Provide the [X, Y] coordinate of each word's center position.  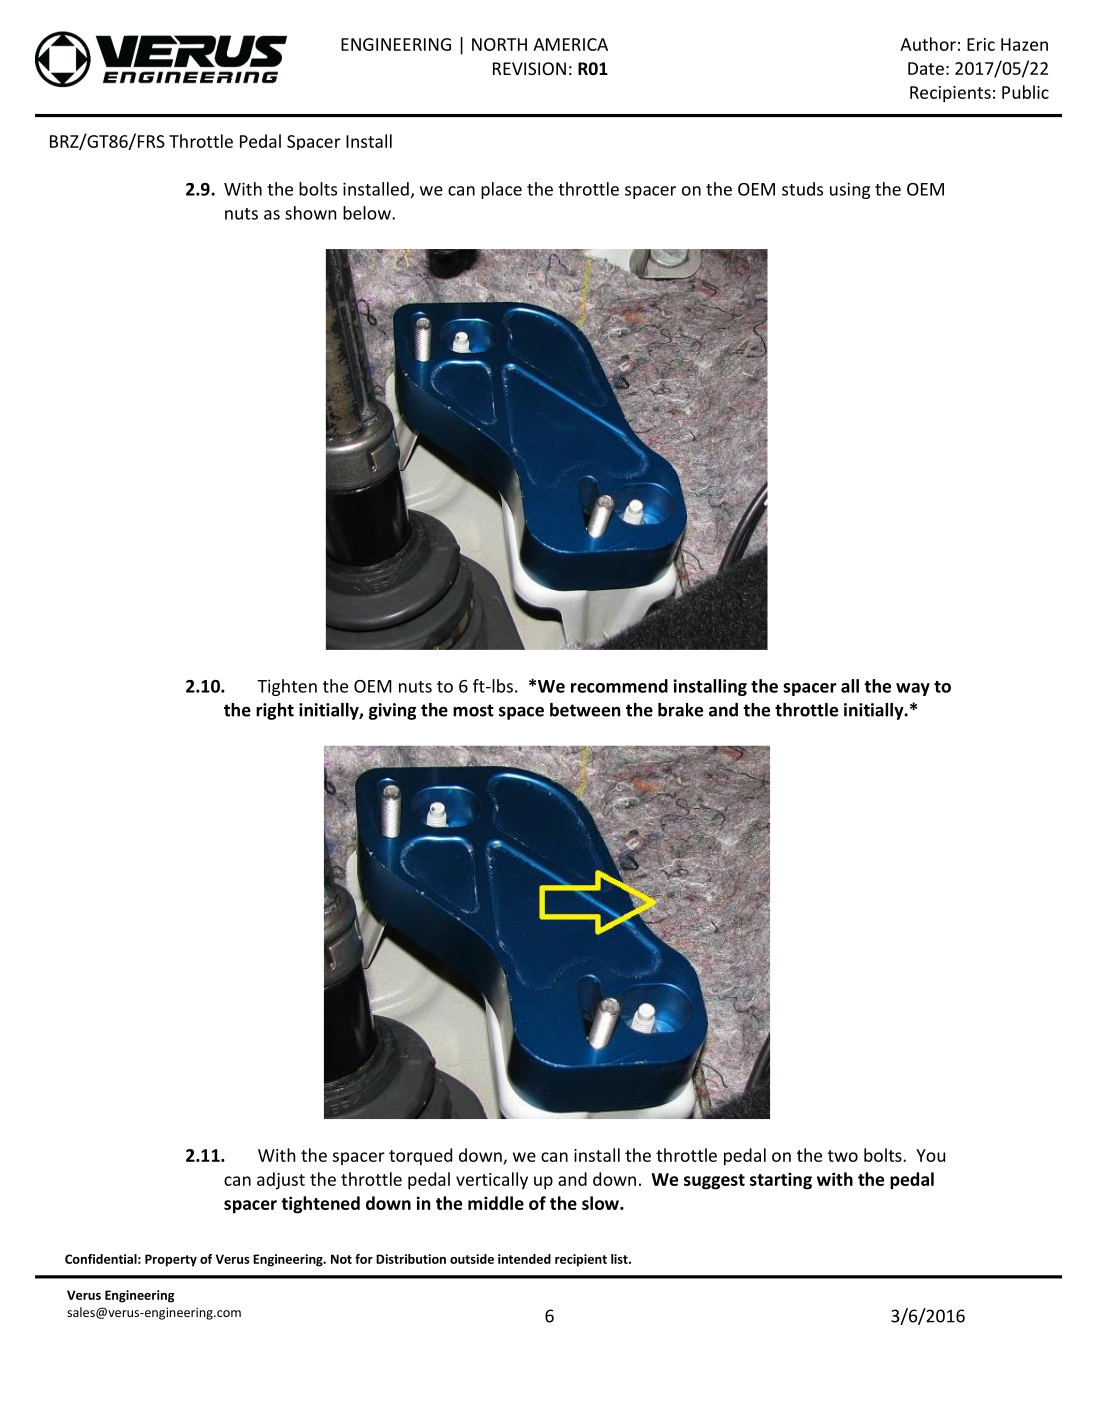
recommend [619, 686]
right [275, 711]
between [585, 710]
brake [680, 710]
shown [310, 213]
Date [926, 68]
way [913, 689]
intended [524, 1259]
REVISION [529, 68]
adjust [281, 1181]
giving [392, 711]
